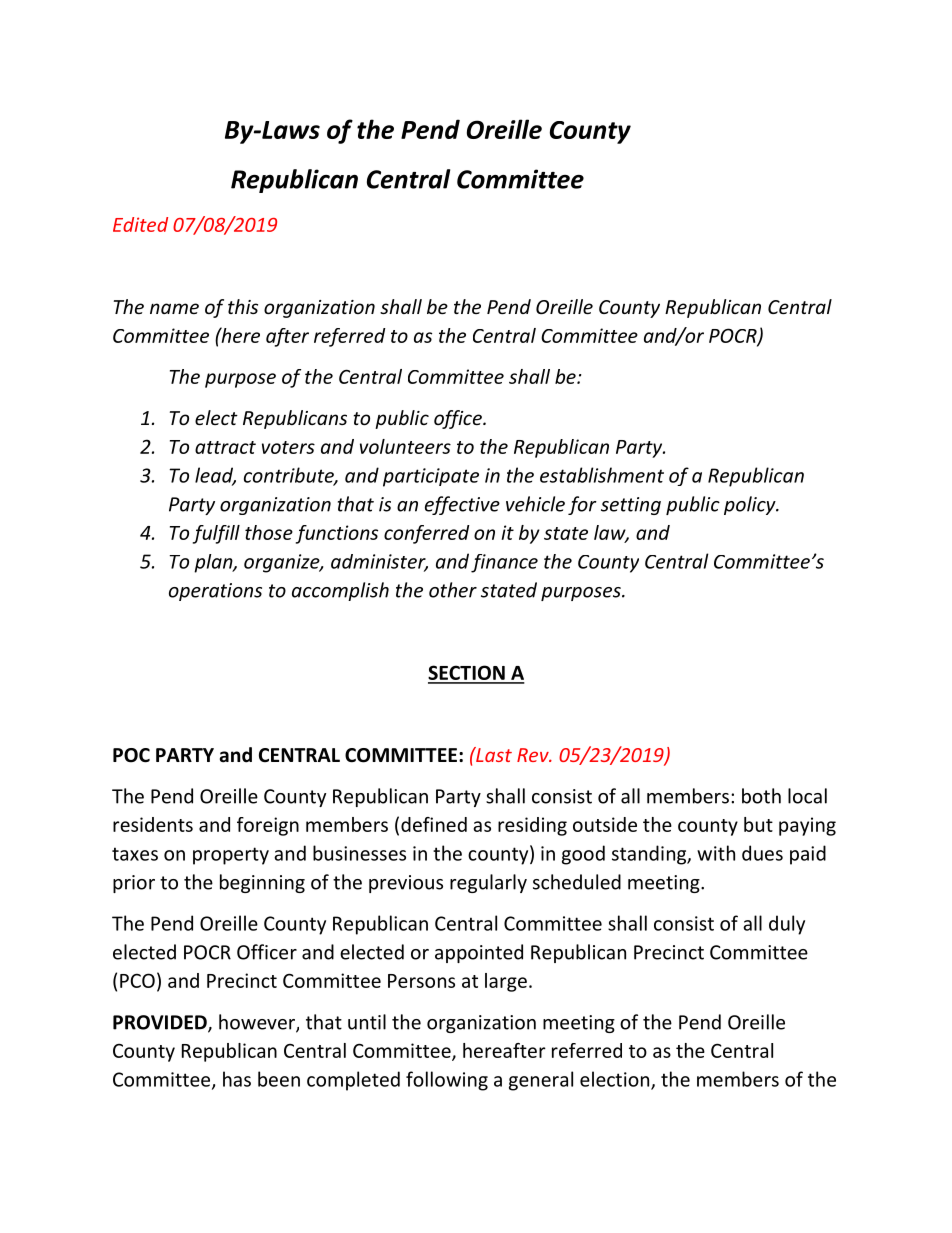 The image size is (952, 1233). Describe the element at coordinates (215, 592) in the page. I see `operations` at that location.
